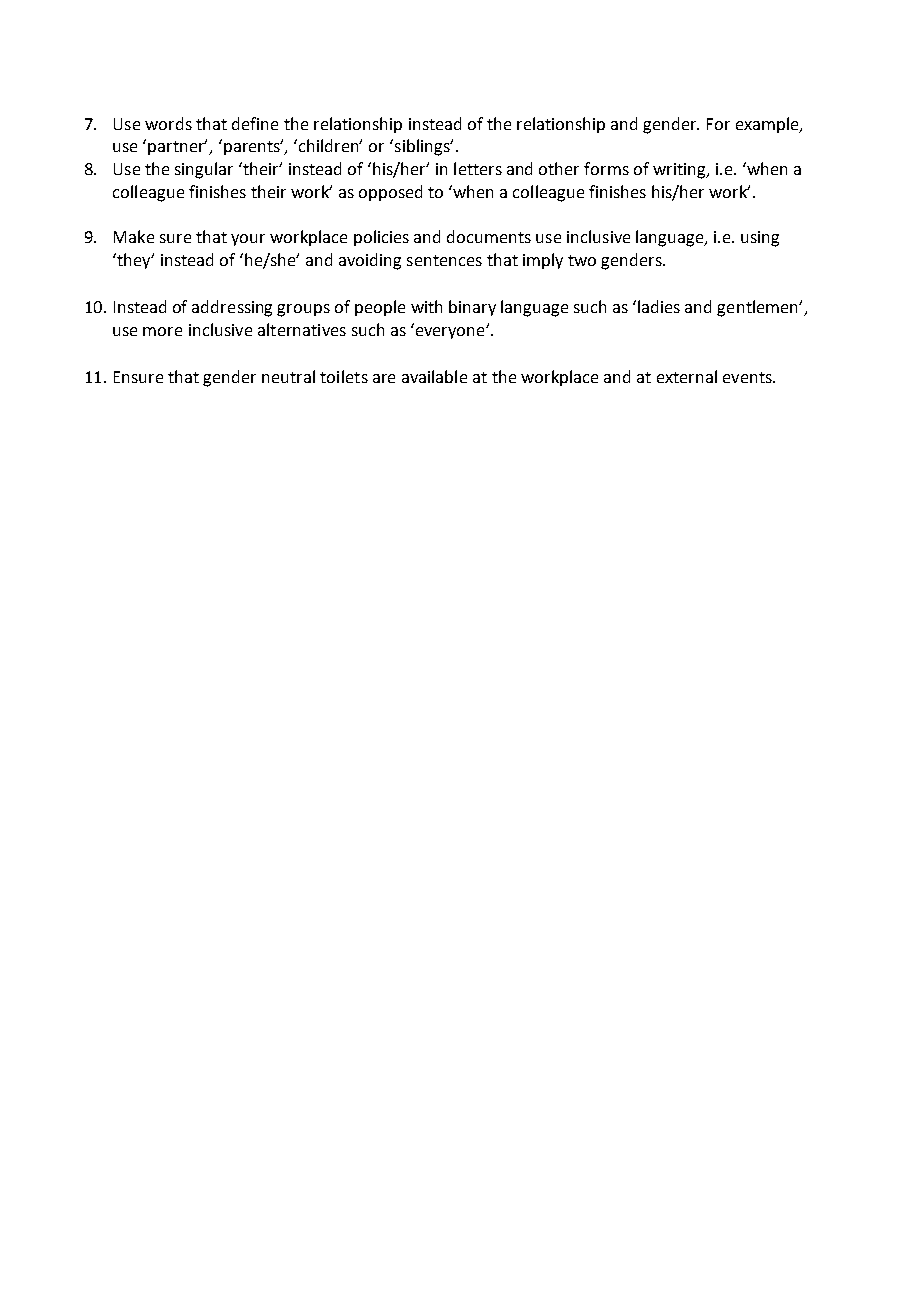 The height and width of the screenshot is (1308, 924). Describe the element at coordinates (168, 123) in the screenshot. I see `words` at that location.
